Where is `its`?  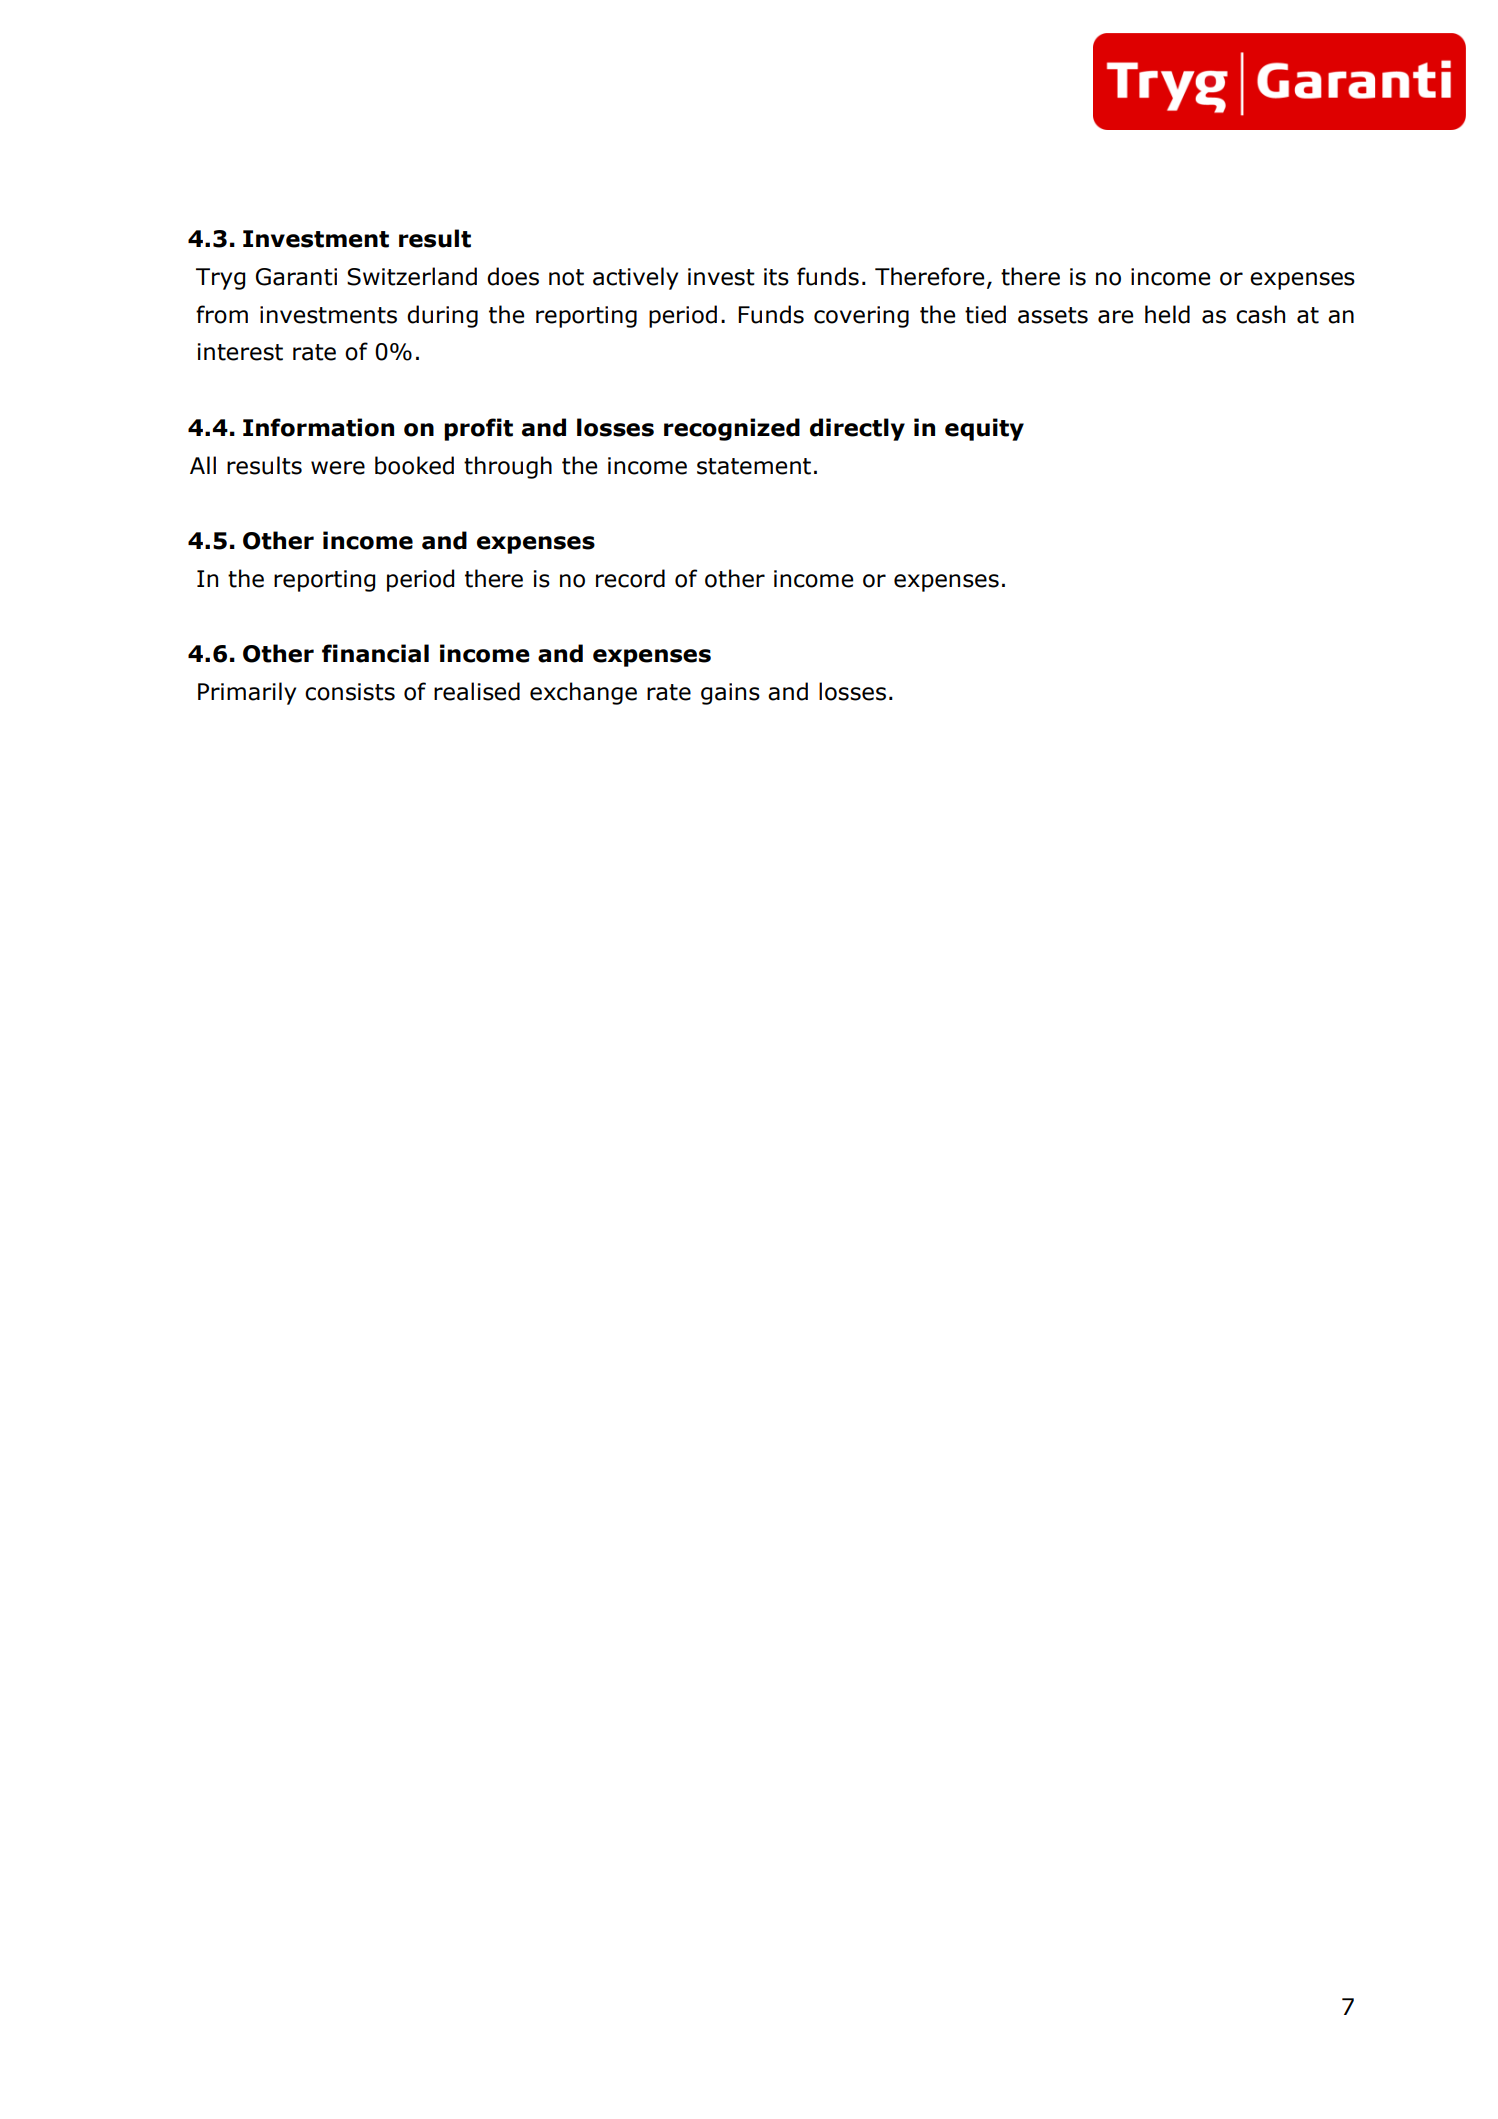
its is located at coordinates (776, 277).
